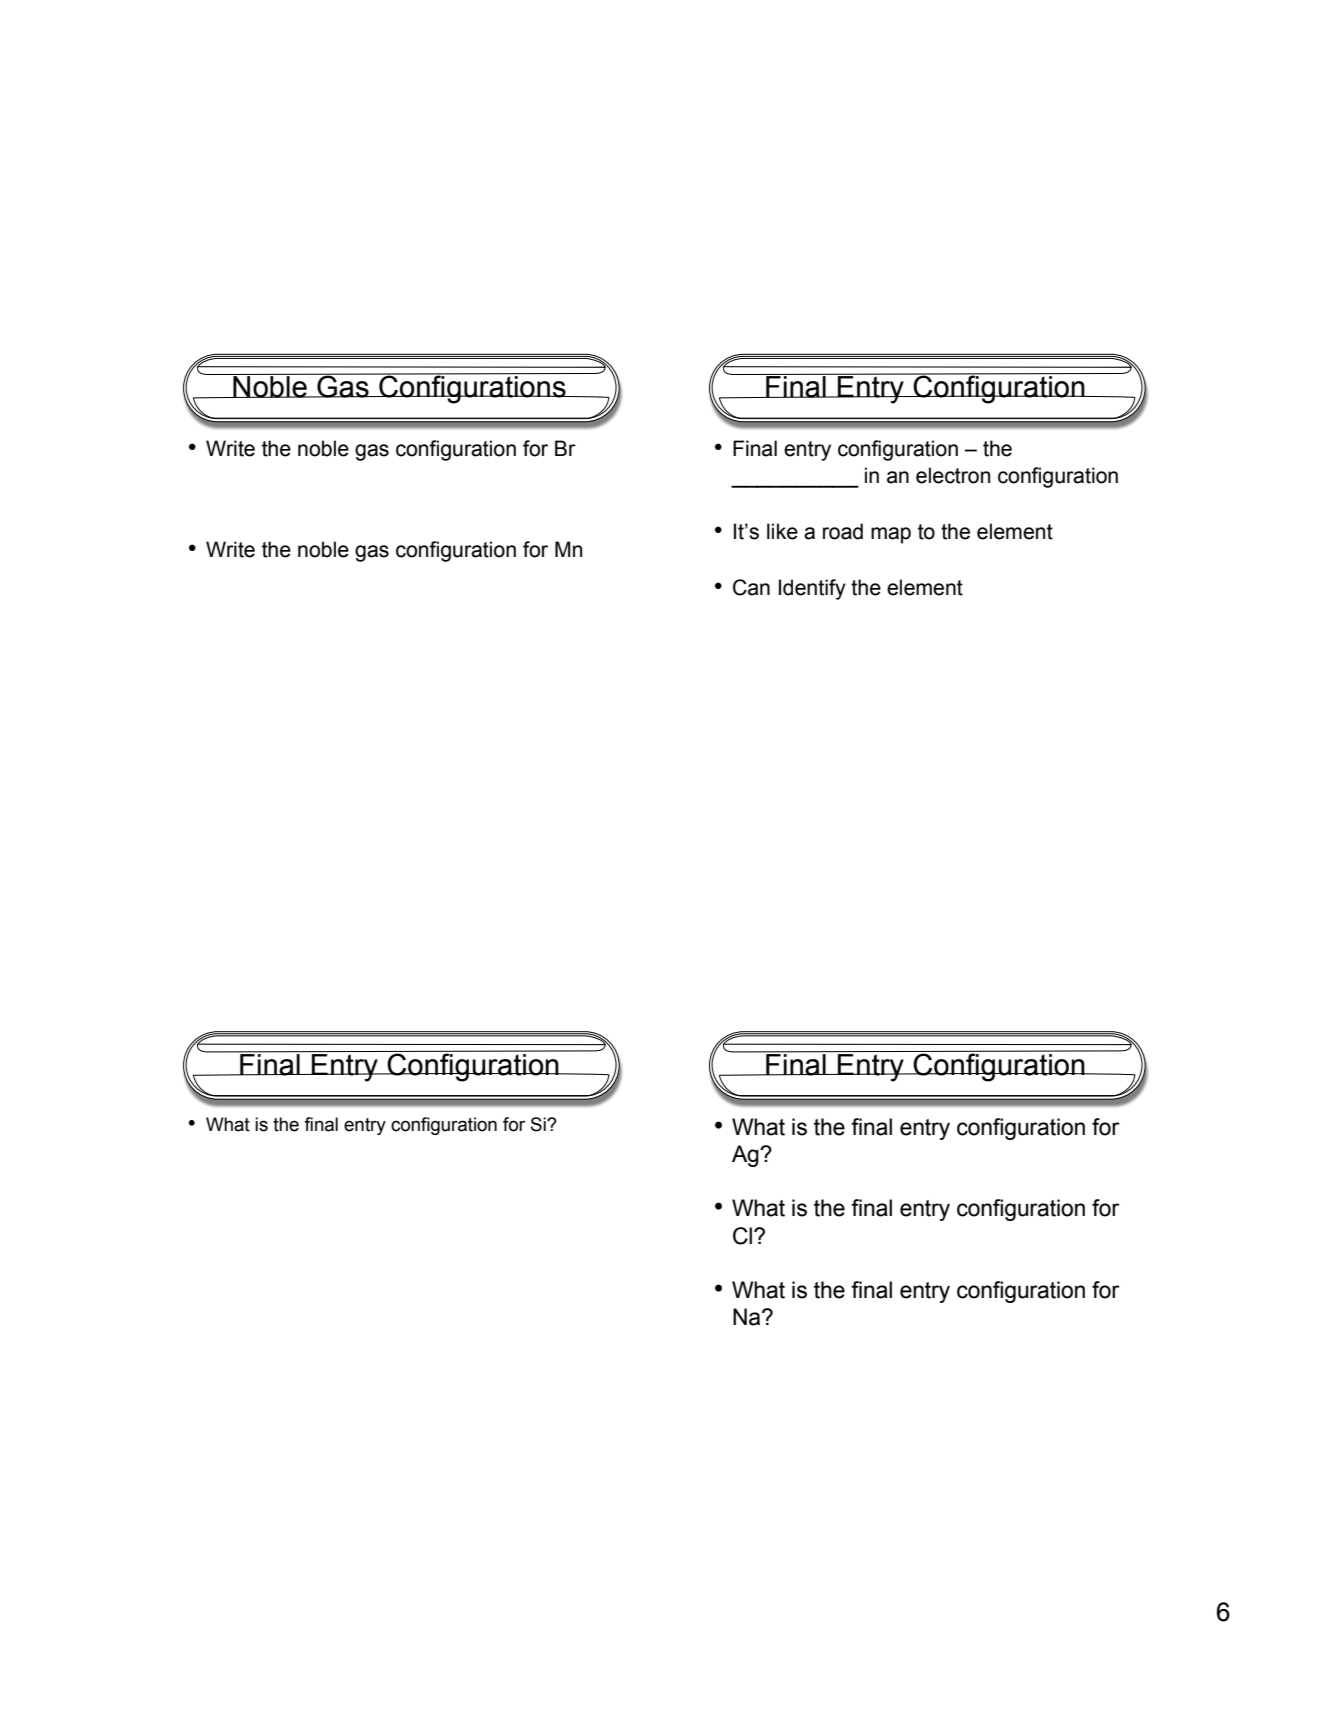 This document has height=1713, width=1324. Describe the element at coordinates (782, 531) in the document. I see `like` at that location.
